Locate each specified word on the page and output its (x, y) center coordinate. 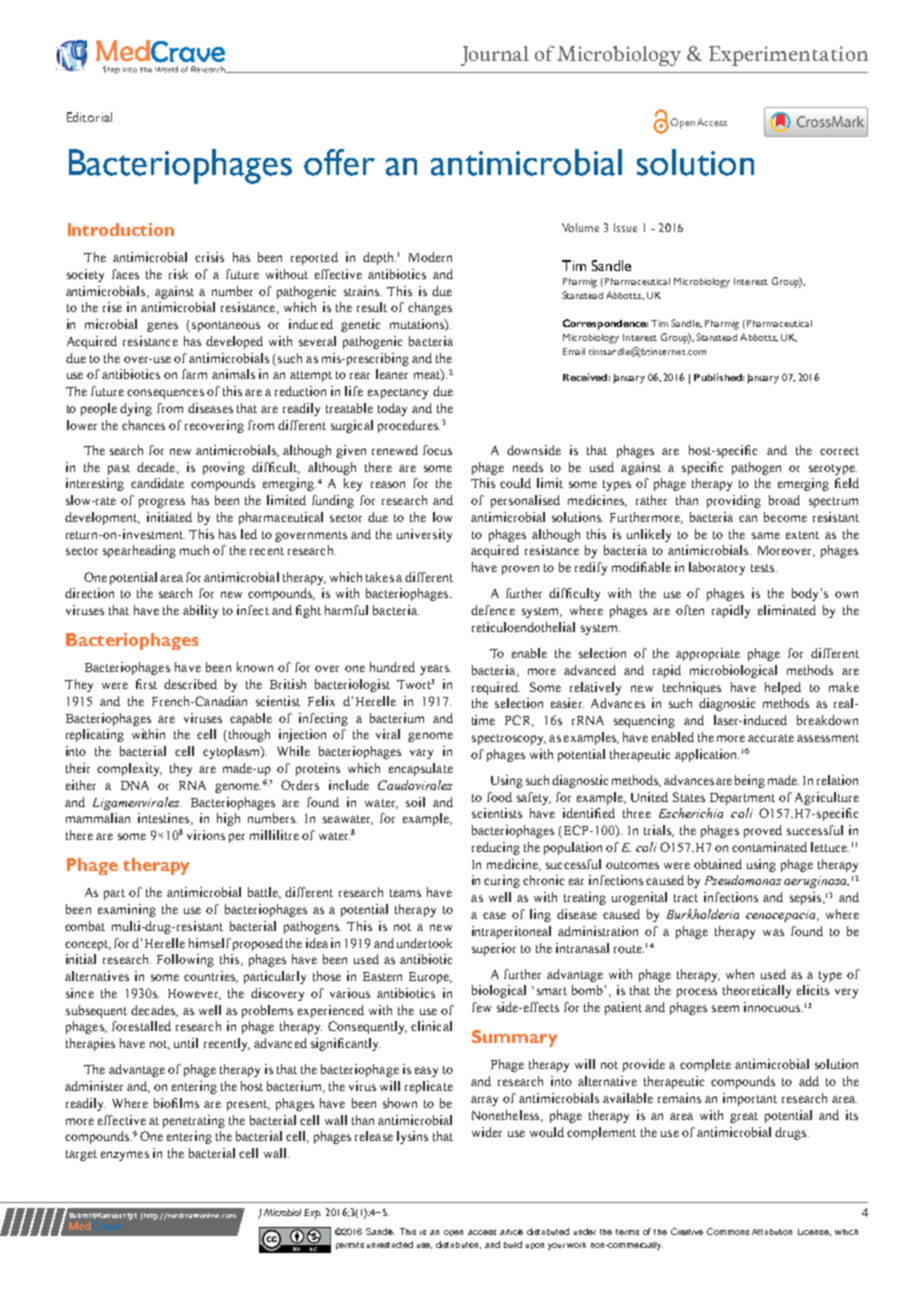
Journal (495, 56)
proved (763, 831)
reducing (496, 848)
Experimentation (788, 56)
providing (734, 501)
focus (437, 450)
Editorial (89, 117)
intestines (165, 819)
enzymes (125, 1156)
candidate (157, 483)
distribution (458, 1245)
